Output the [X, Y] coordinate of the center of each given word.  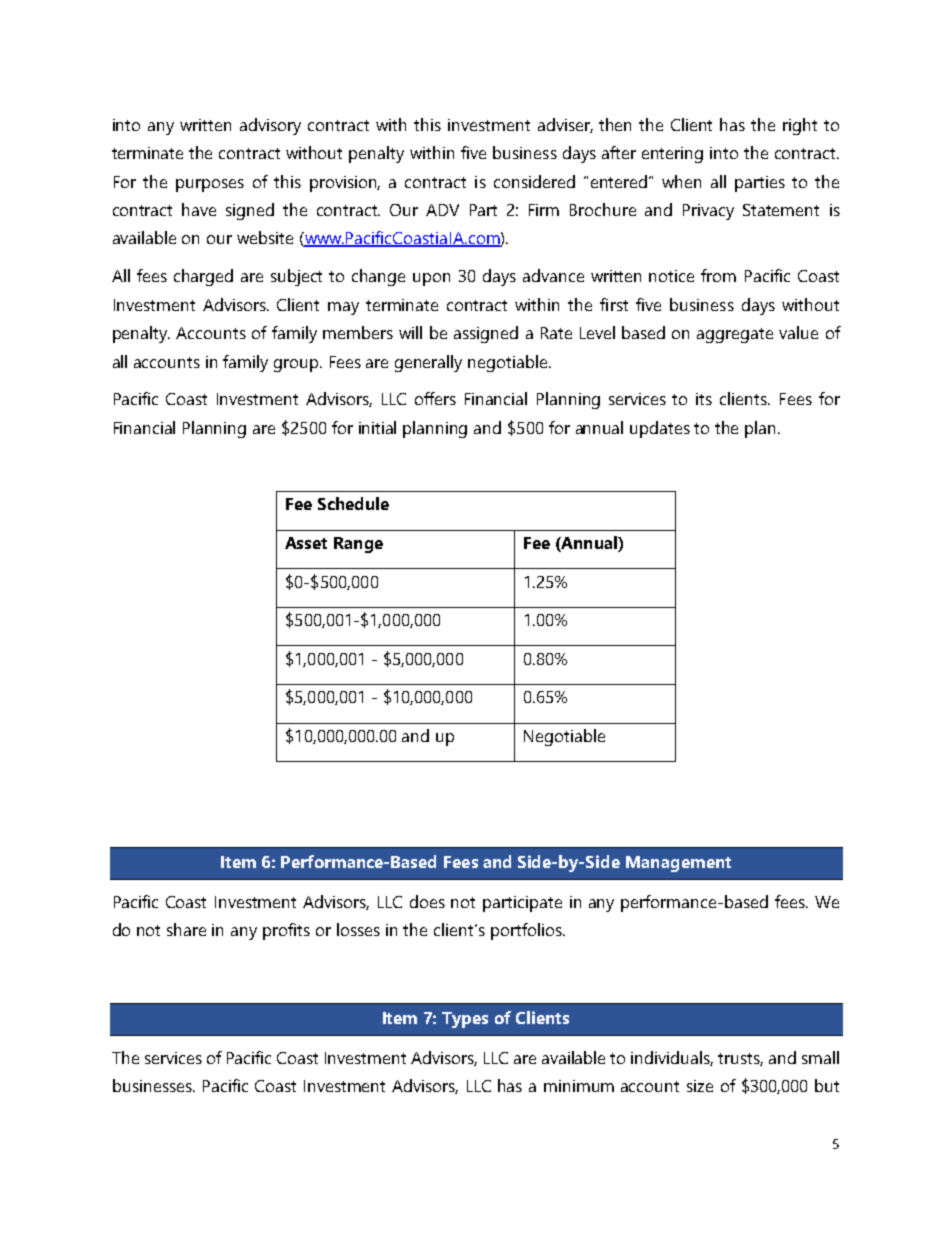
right [800, 126]
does [427, 901]
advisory [270, 126]
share [186, 929]
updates [660, 429]
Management [678, 864]
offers [435, 398]
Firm [544, 210]
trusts [740, 1059]
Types [465, 1020]
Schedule [353, 503]
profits [286, 931]
